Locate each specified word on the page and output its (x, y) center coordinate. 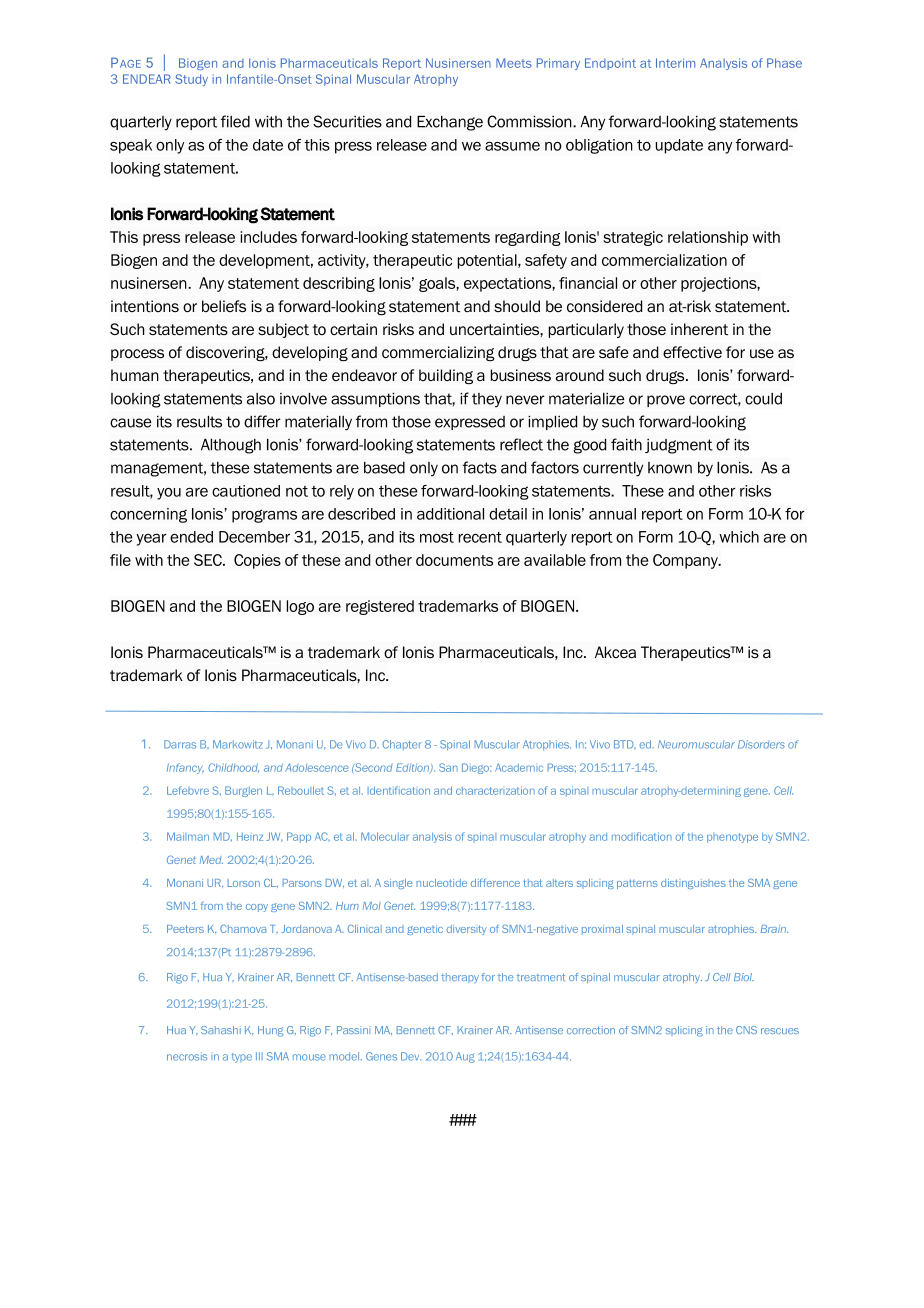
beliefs (224, 306)
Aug (465, 1057)
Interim (675, 63)
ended (191, 537)
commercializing (438, 353)
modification (642, 836)
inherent (699, 329)
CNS (746, 1030)
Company (686, 561)
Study (191, 80)
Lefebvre (188, 790)
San (448, 767)
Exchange (450, 123)
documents (454, 560)
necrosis (187, 1056)
